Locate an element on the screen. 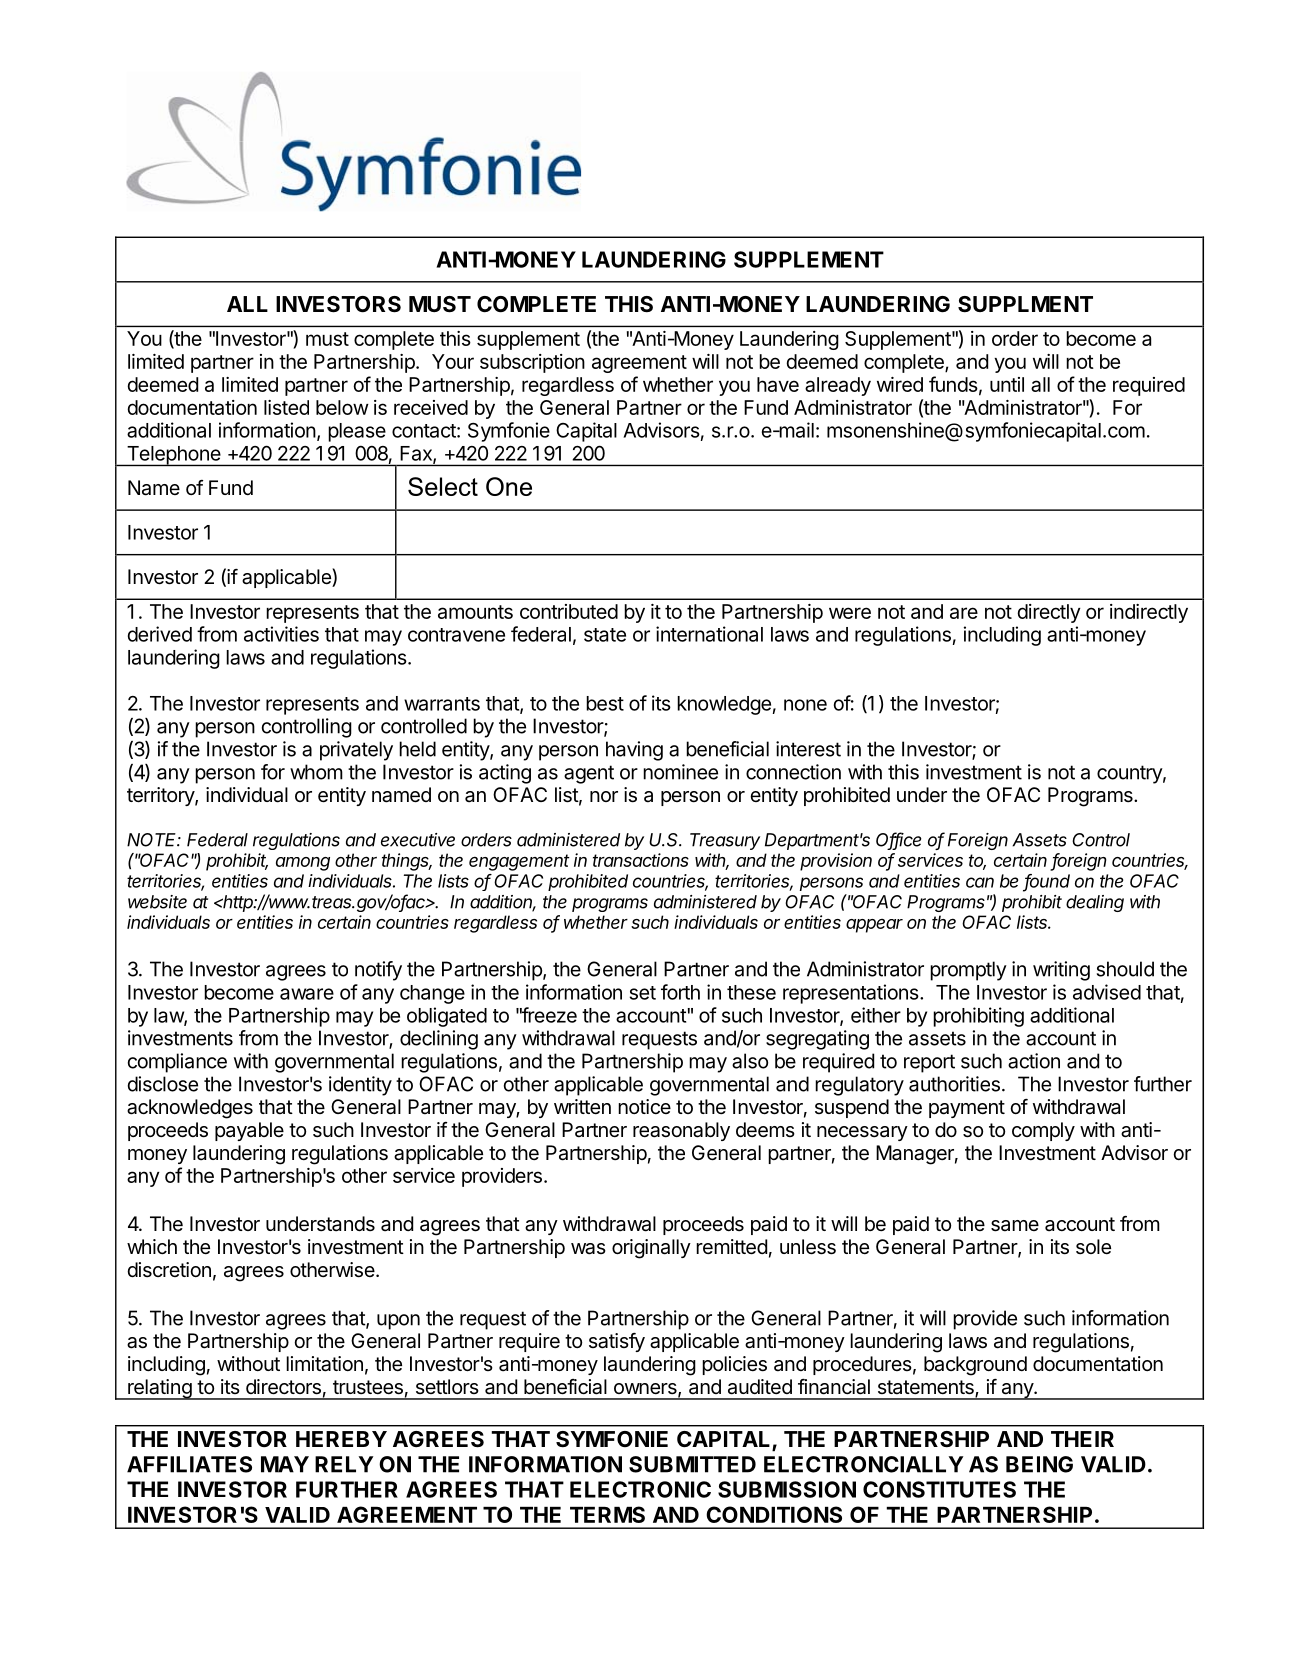 The image size is (1297, 1679). RELY is located at coordinates (344, 1464).
